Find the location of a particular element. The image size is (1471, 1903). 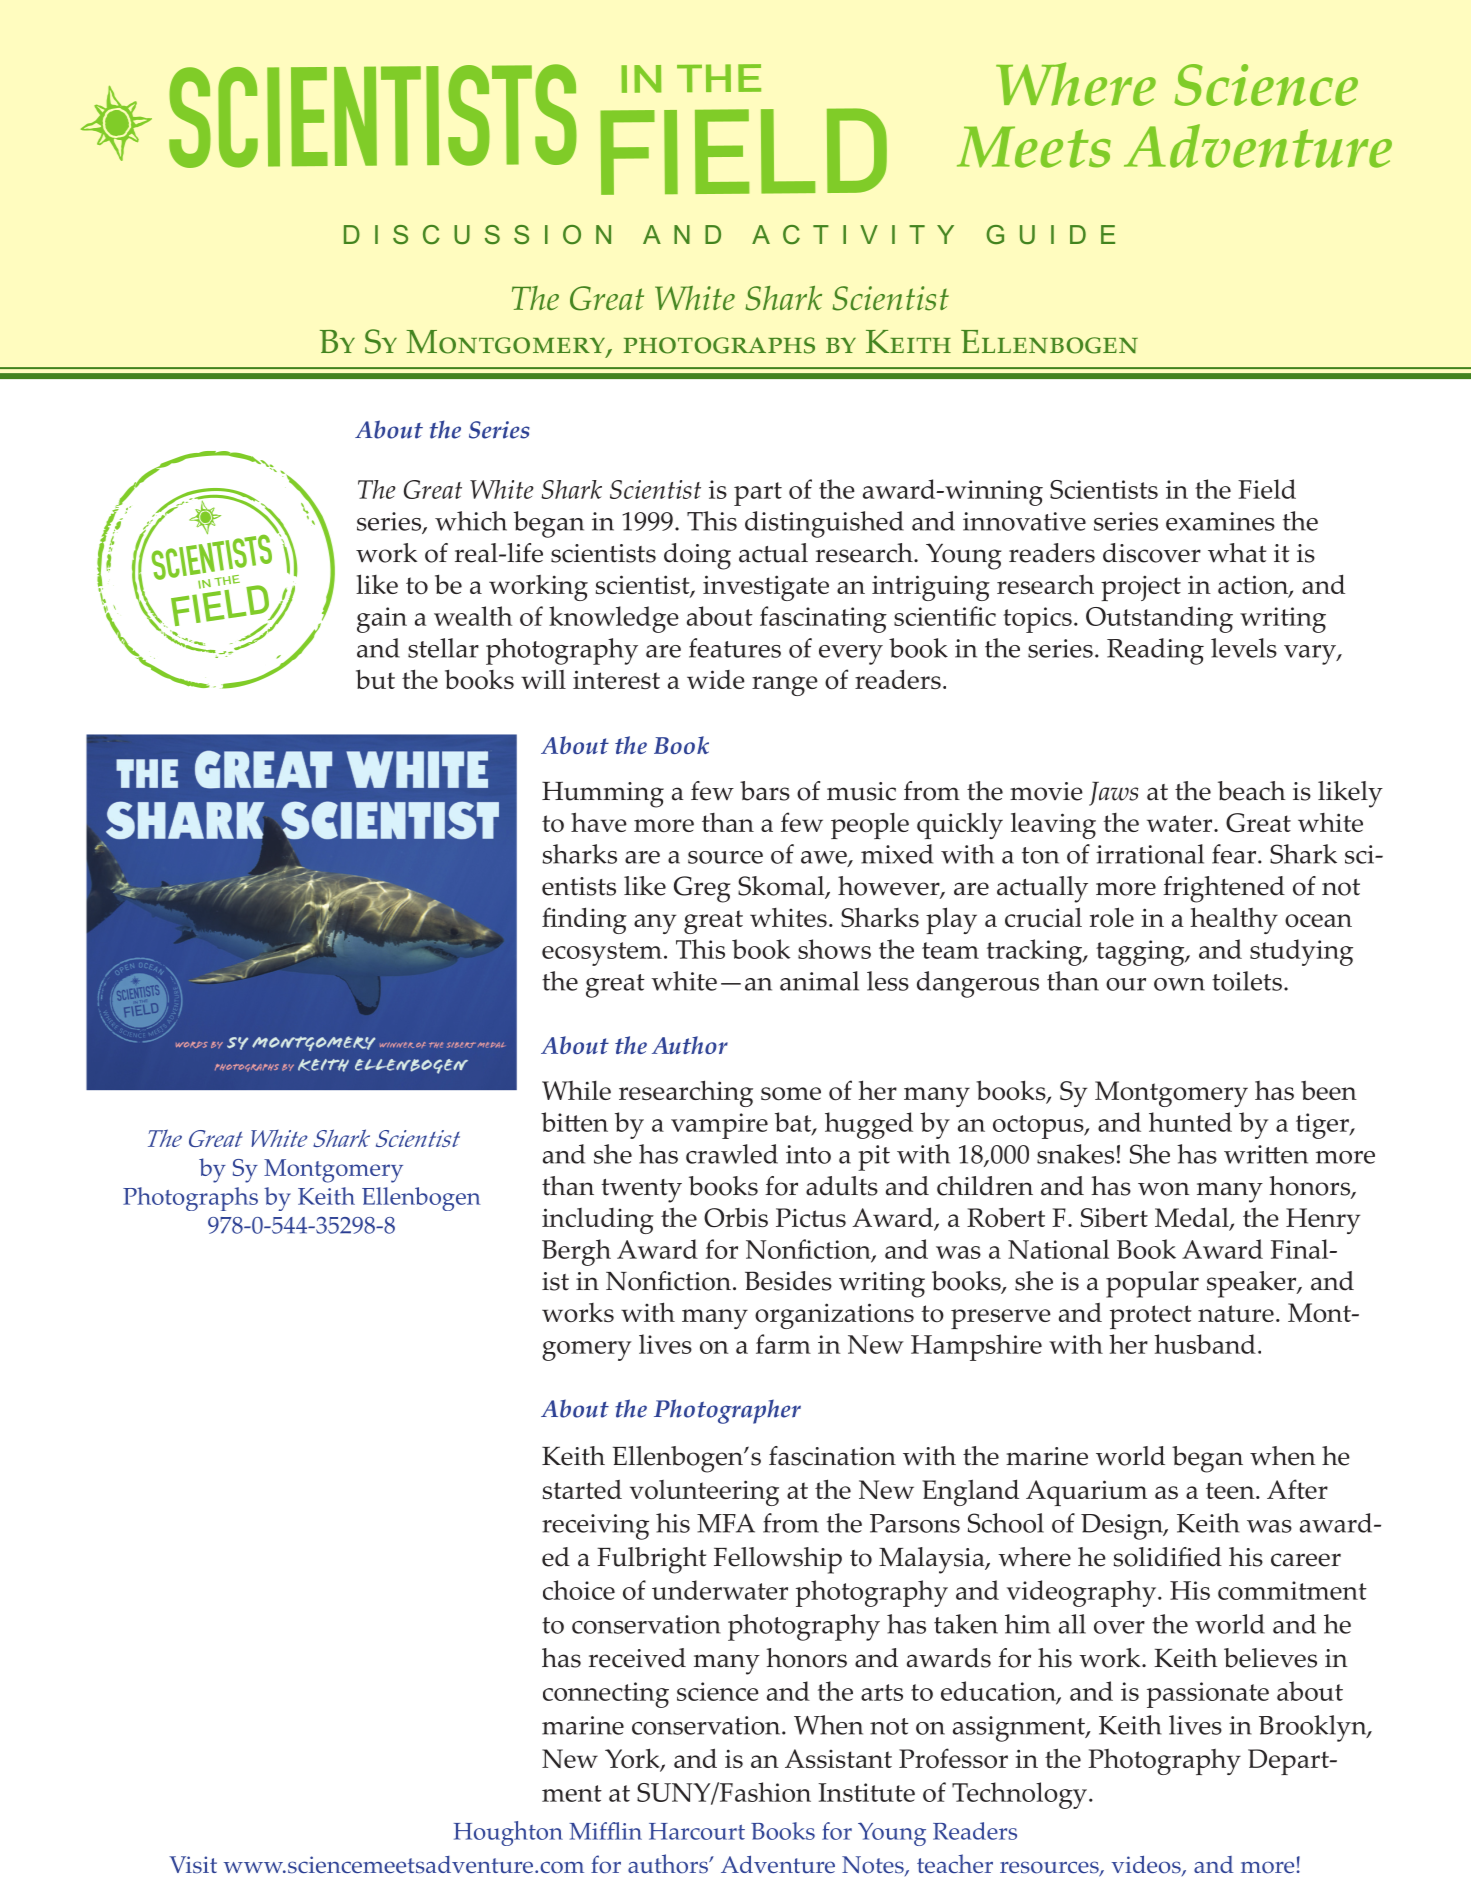

have is located at coordinates (599, 822).
